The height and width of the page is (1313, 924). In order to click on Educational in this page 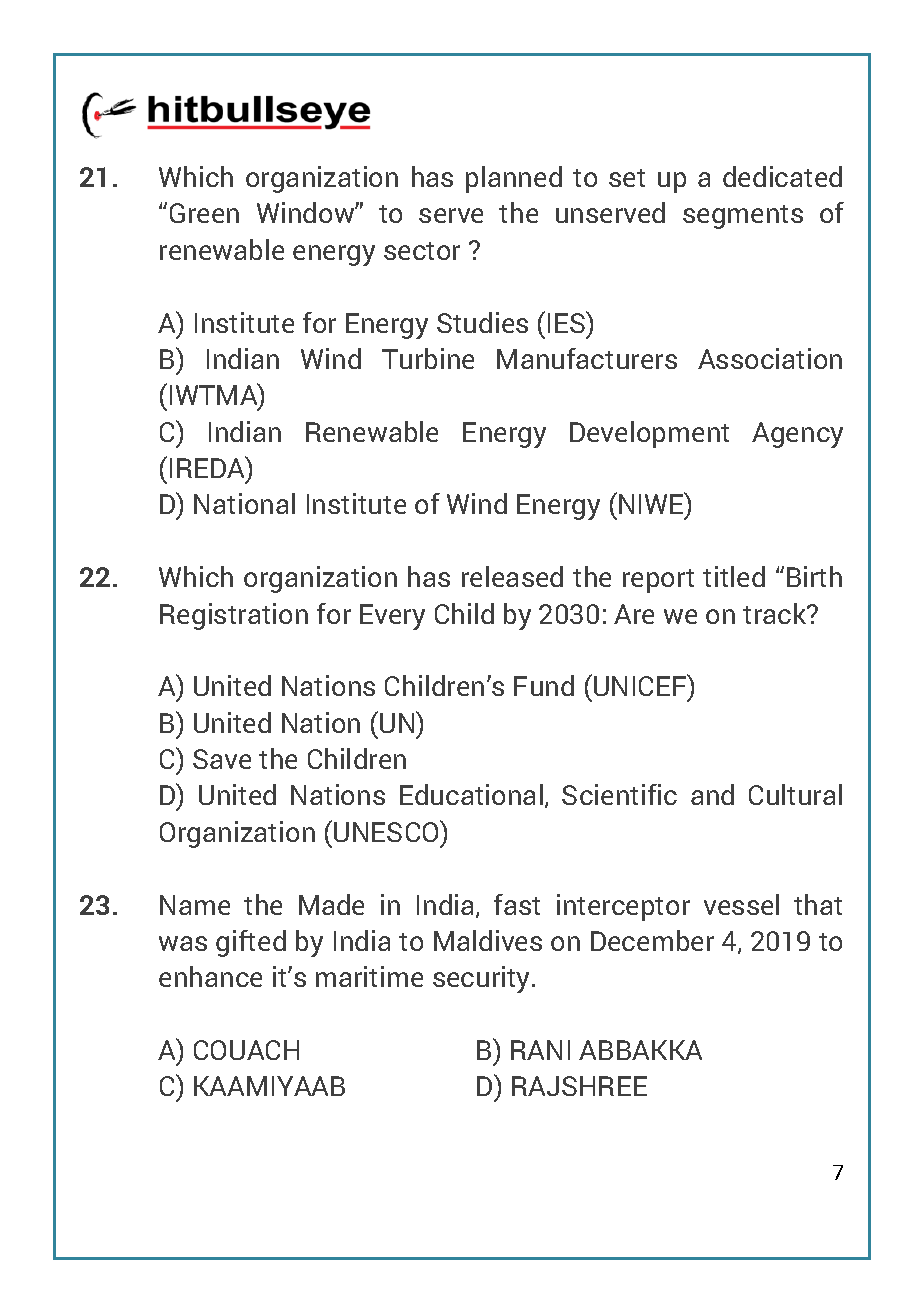, I will do `click(471, 794)`.
